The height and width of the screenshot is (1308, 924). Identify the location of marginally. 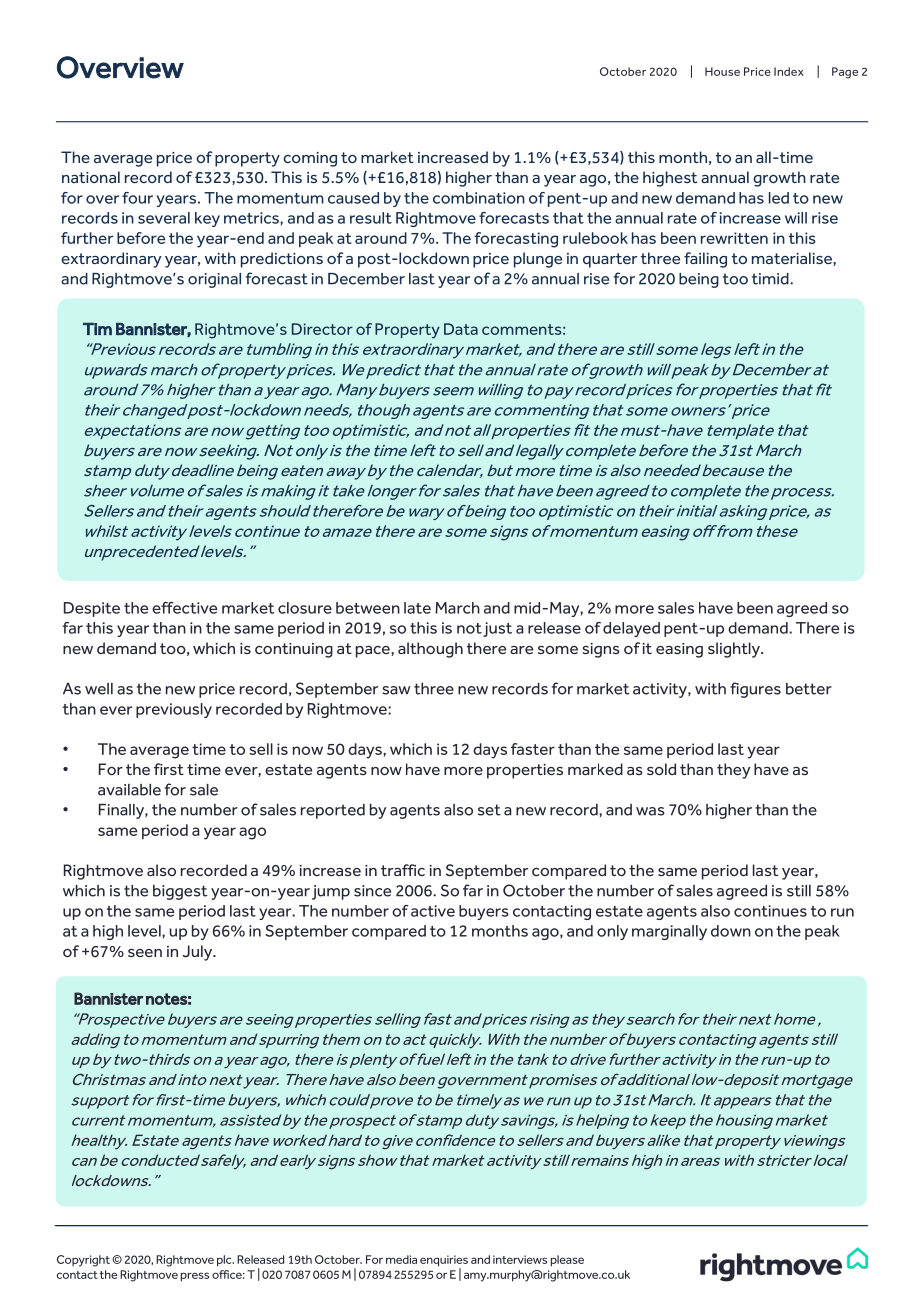
(669, 932).
